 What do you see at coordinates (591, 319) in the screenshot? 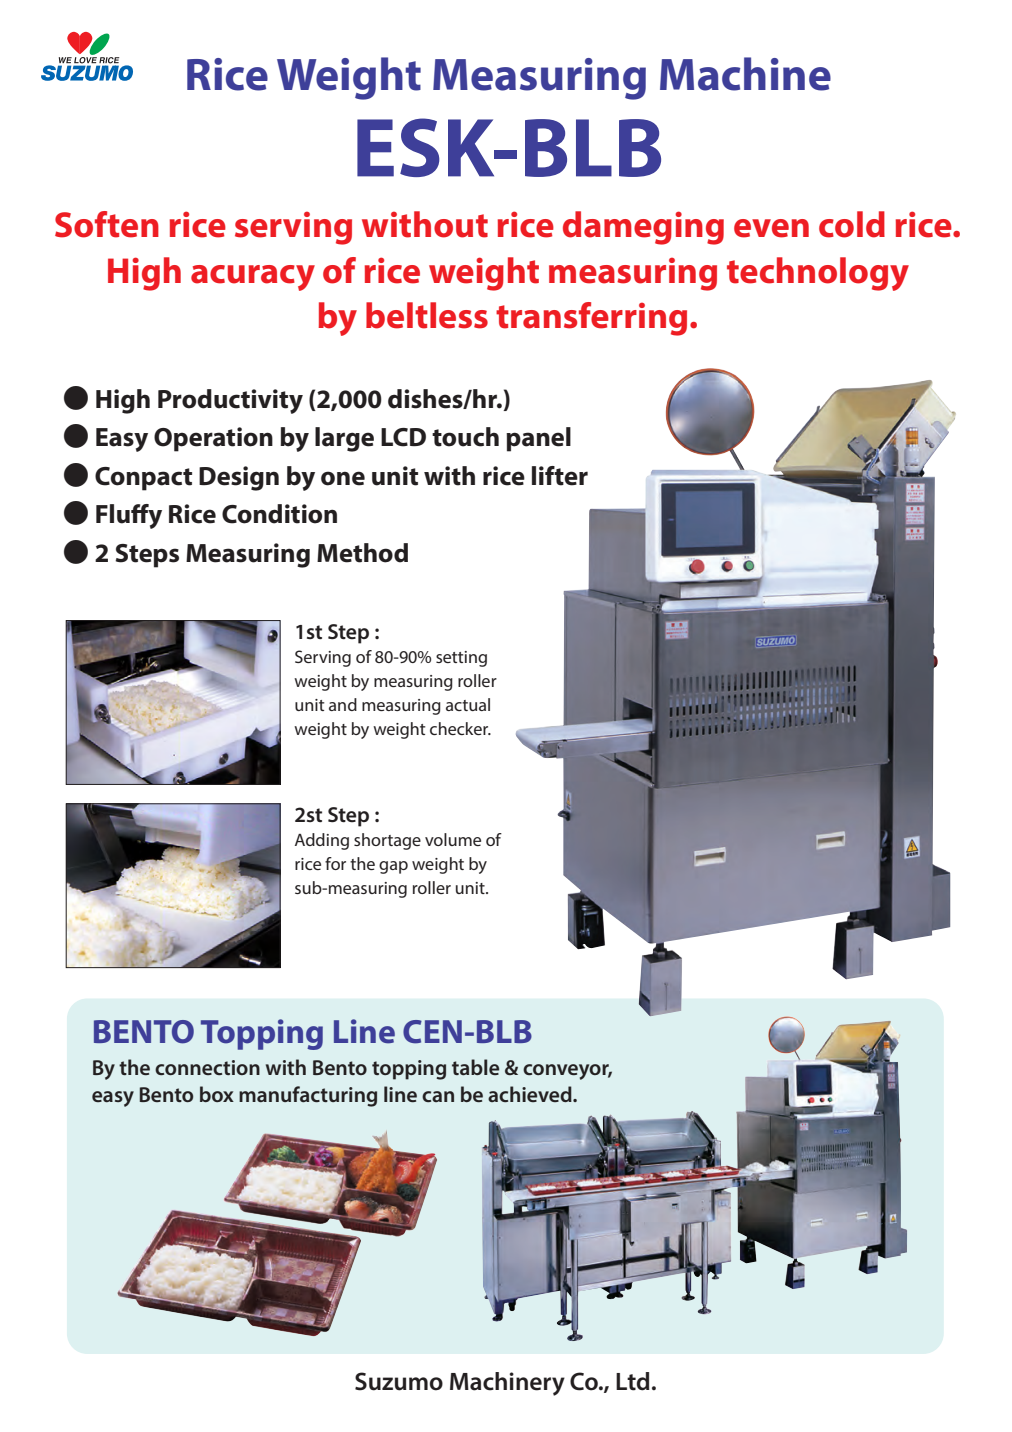
I see `transferring` at bounding box center [591, 319].
